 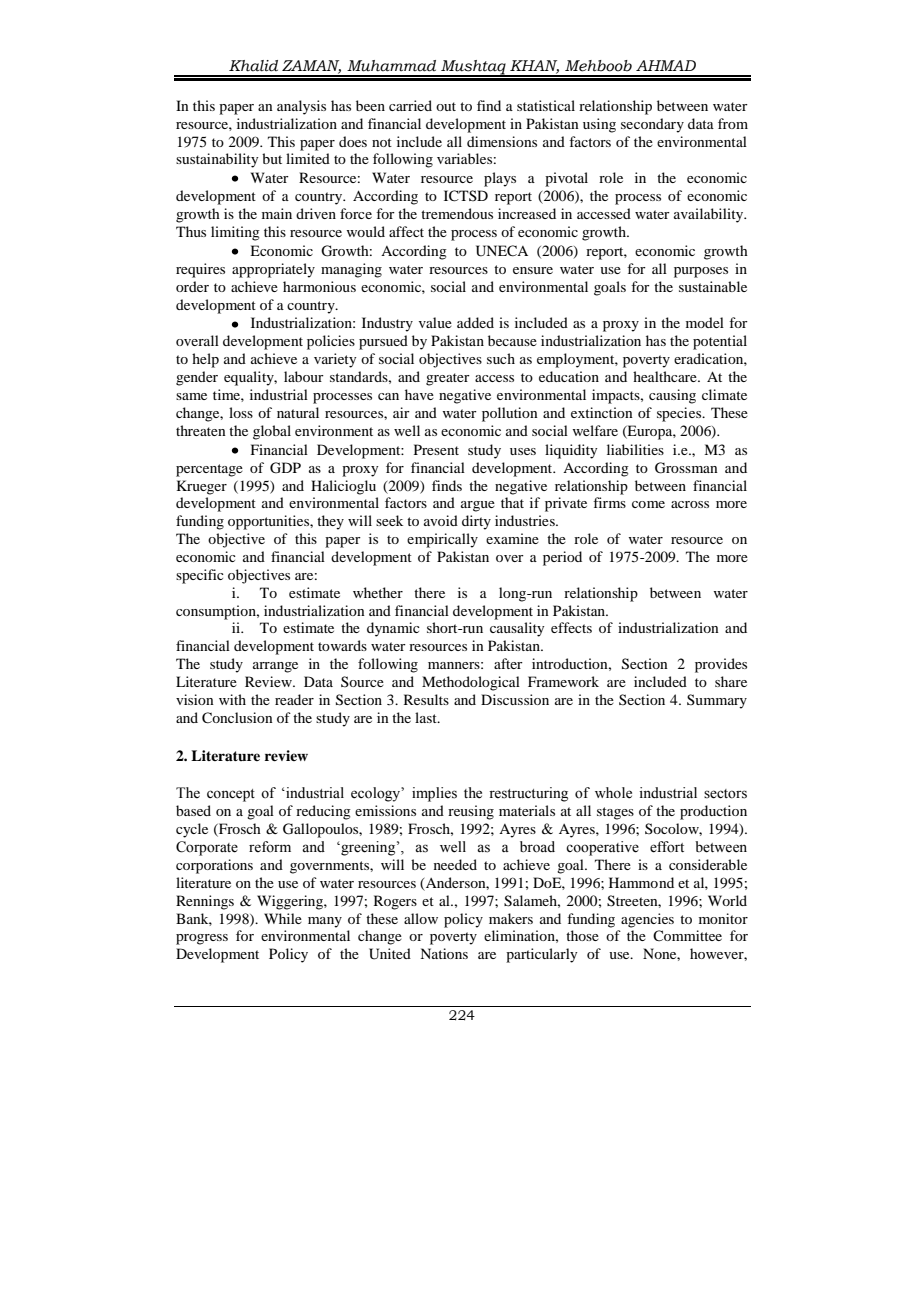 I want to click on come, so click(x=648, y=504).
